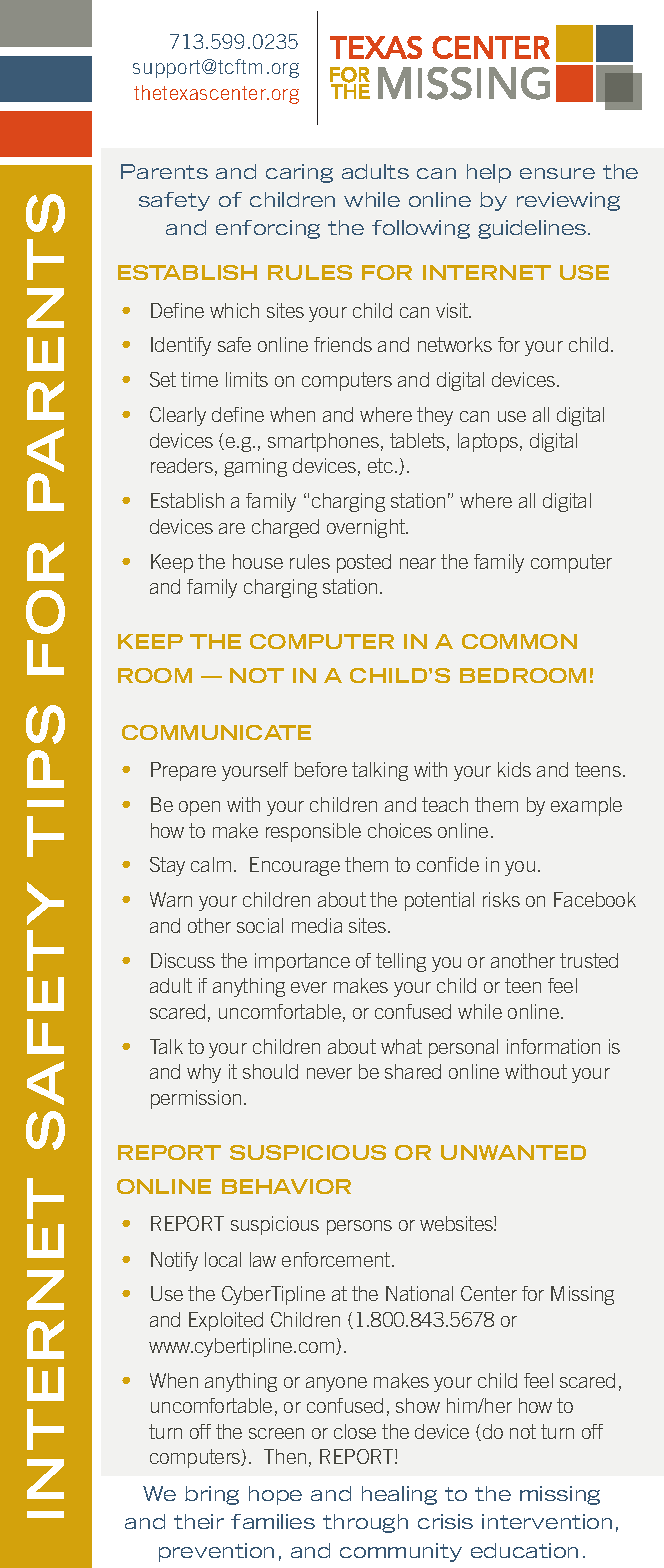 The height and width of the screenshot is (1568, 664). What do you see at coordinates (268, 229) in the screenshot?
I see `enforcing` at bounding box center [268, 229].
